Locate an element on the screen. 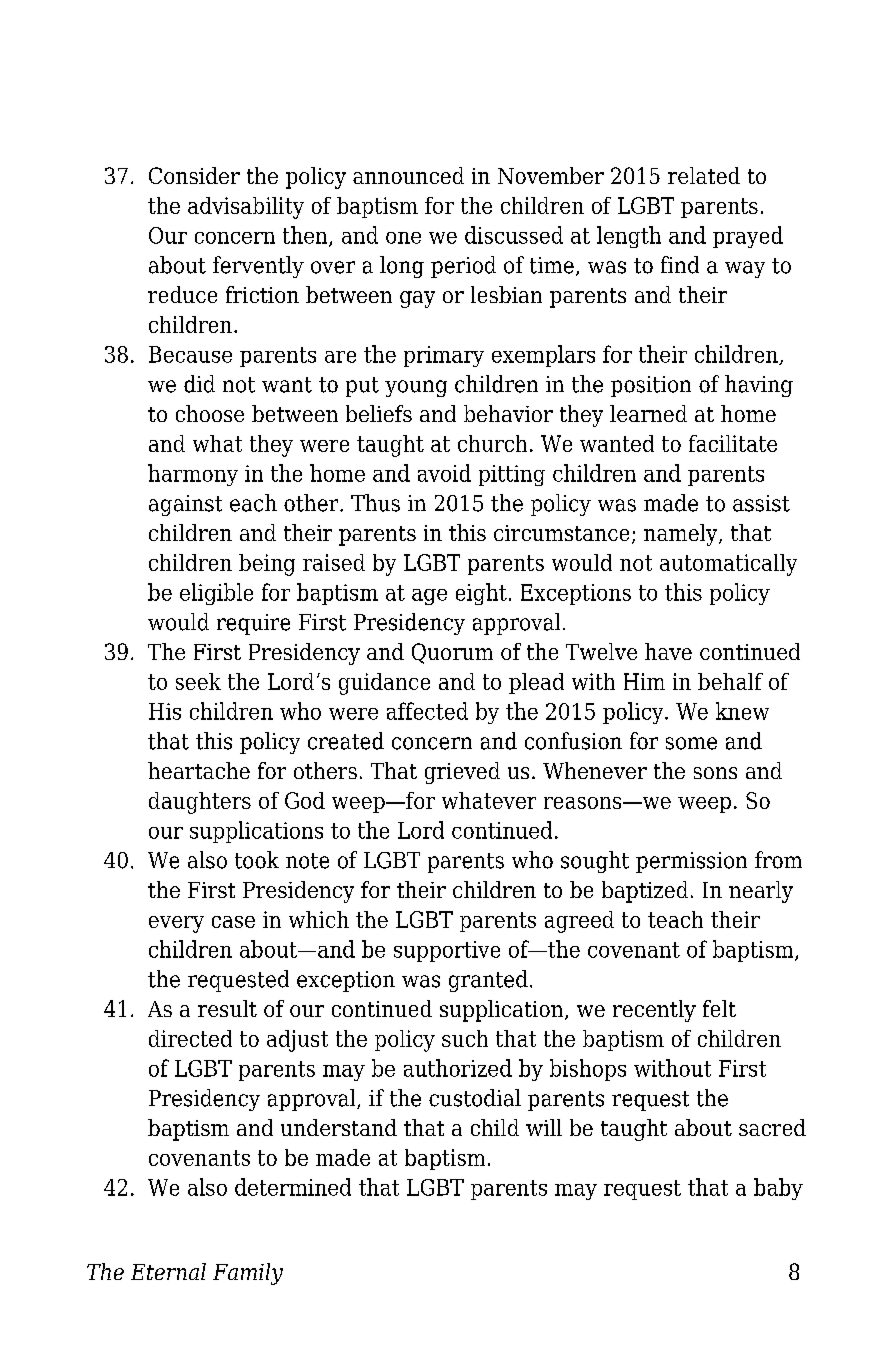 The image size is (887, 1372). some is located at coordinates (691, 743).
